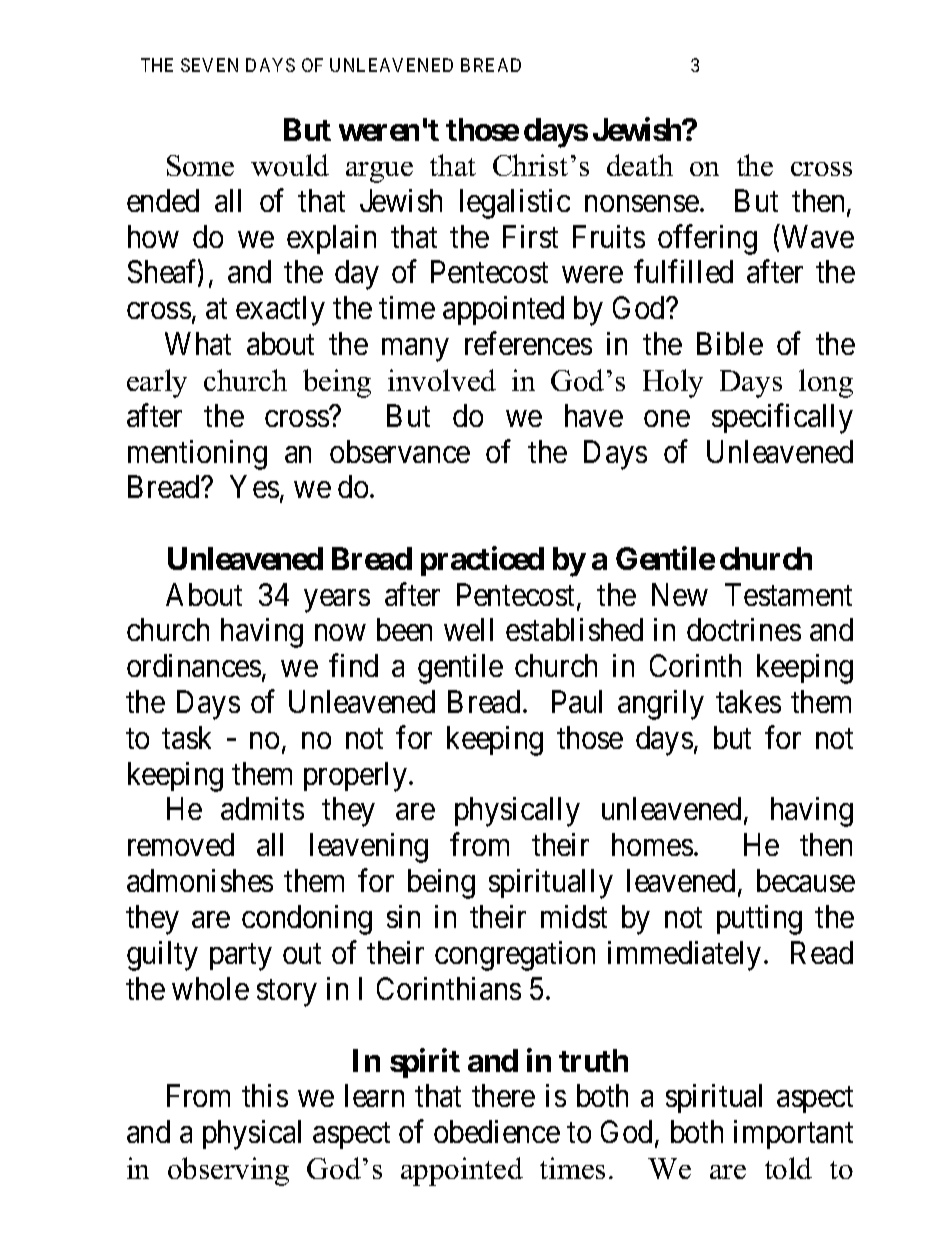 This screenshot has height=1233, width=952. Describe the element at coordinates (515, 204) in the screenshot. I see `legalistic` at that location.
